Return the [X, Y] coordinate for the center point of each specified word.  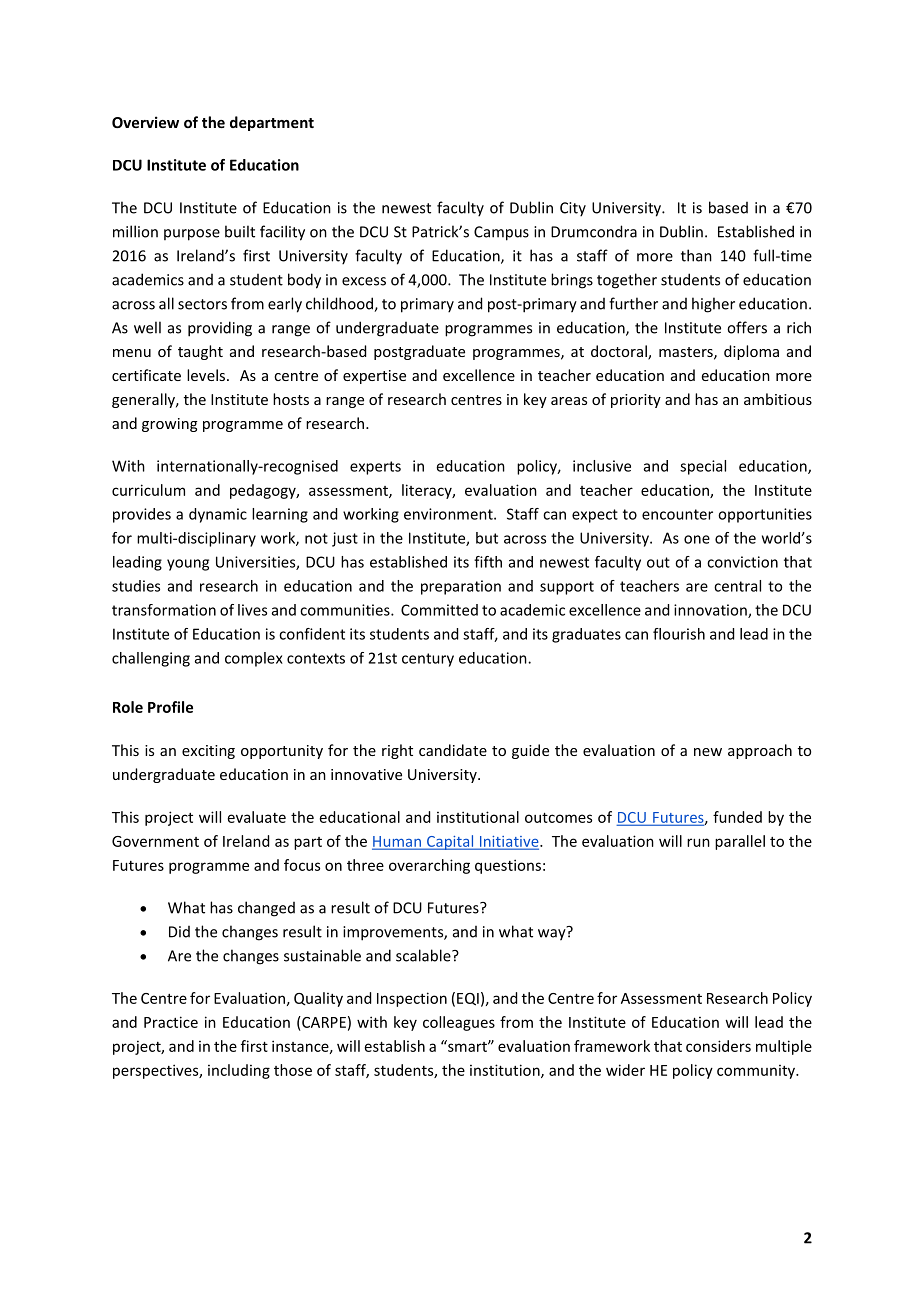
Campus [501, 233]
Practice [171, 1022]
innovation [711, 611]
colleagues [459, 1023]
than [696, 255]
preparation [461, 587]
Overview [145, 122]
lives [252, 610]
